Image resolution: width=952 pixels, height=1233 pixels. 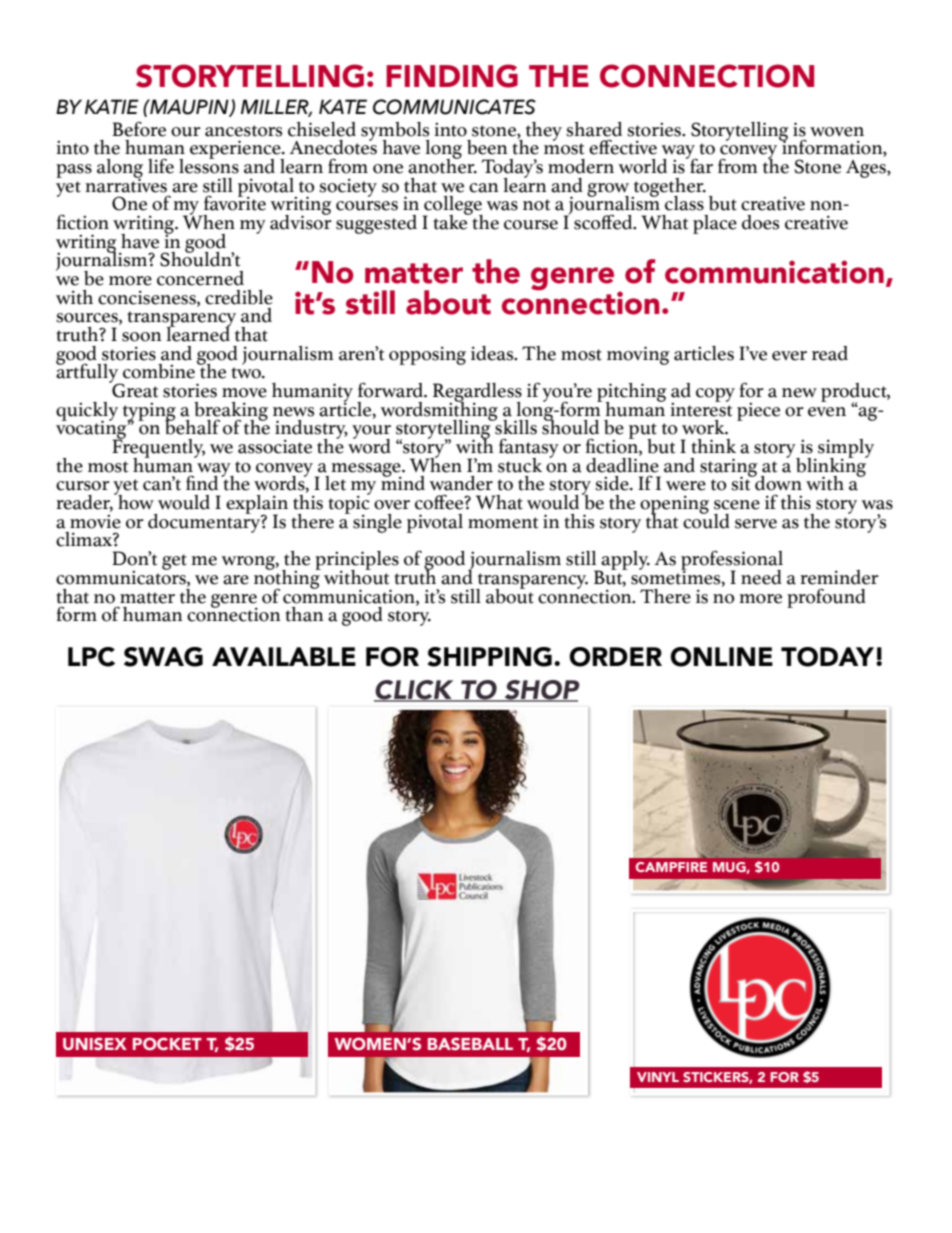 What do you see at coordinates (470, 1043) in the image?
I see `BASEBALL` at bounding box center [470, 1043].
